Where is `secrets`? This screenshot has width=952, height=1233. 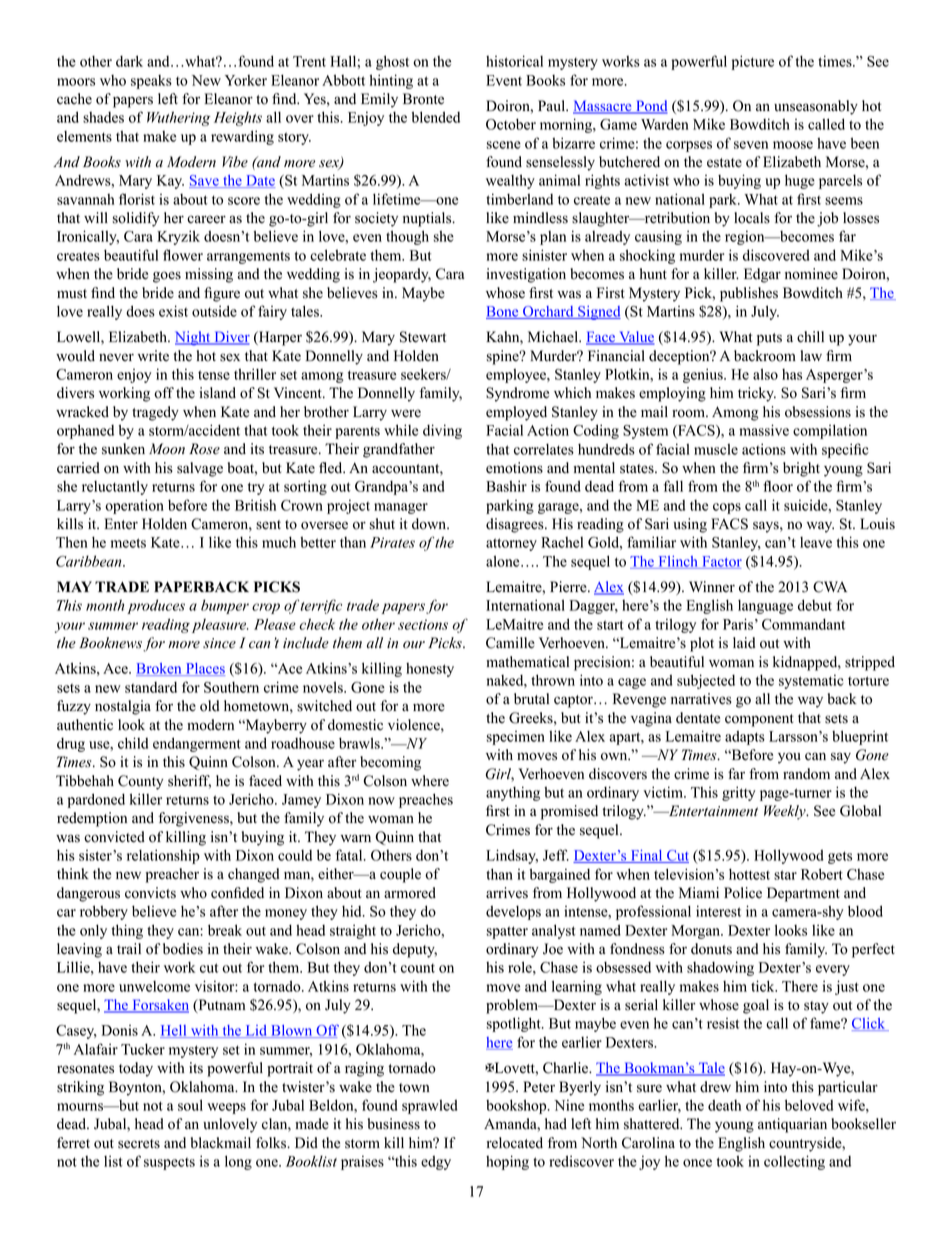 secrets is located at coordinates (139, 1144).
